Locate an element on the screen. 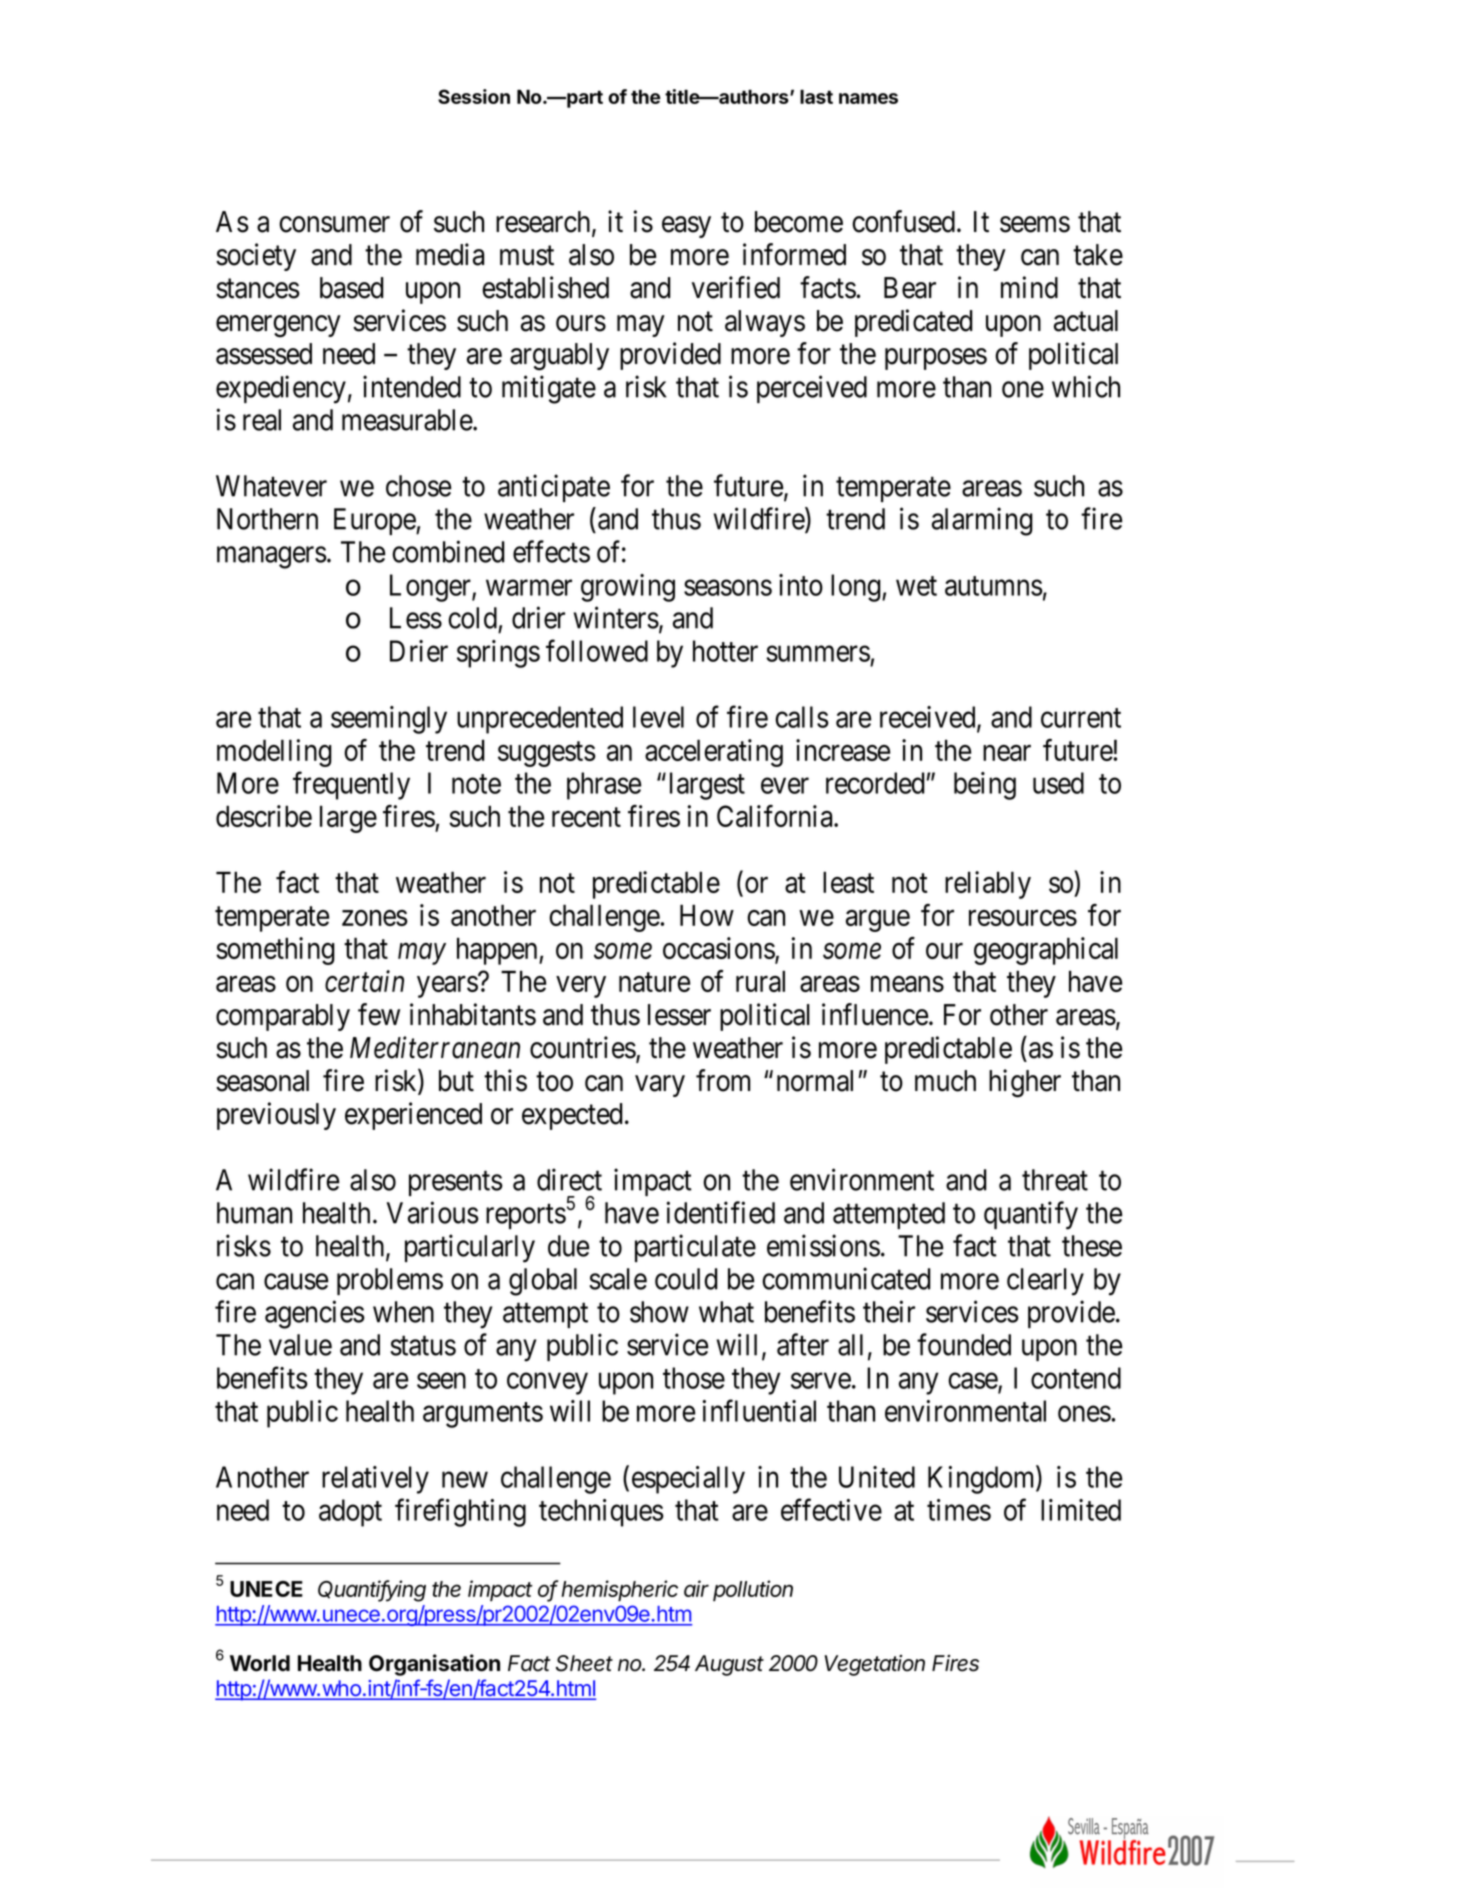 Image resolution: width=1466 pixels, height=1898 pixels. Europe is located at coordinates (375, 521).
